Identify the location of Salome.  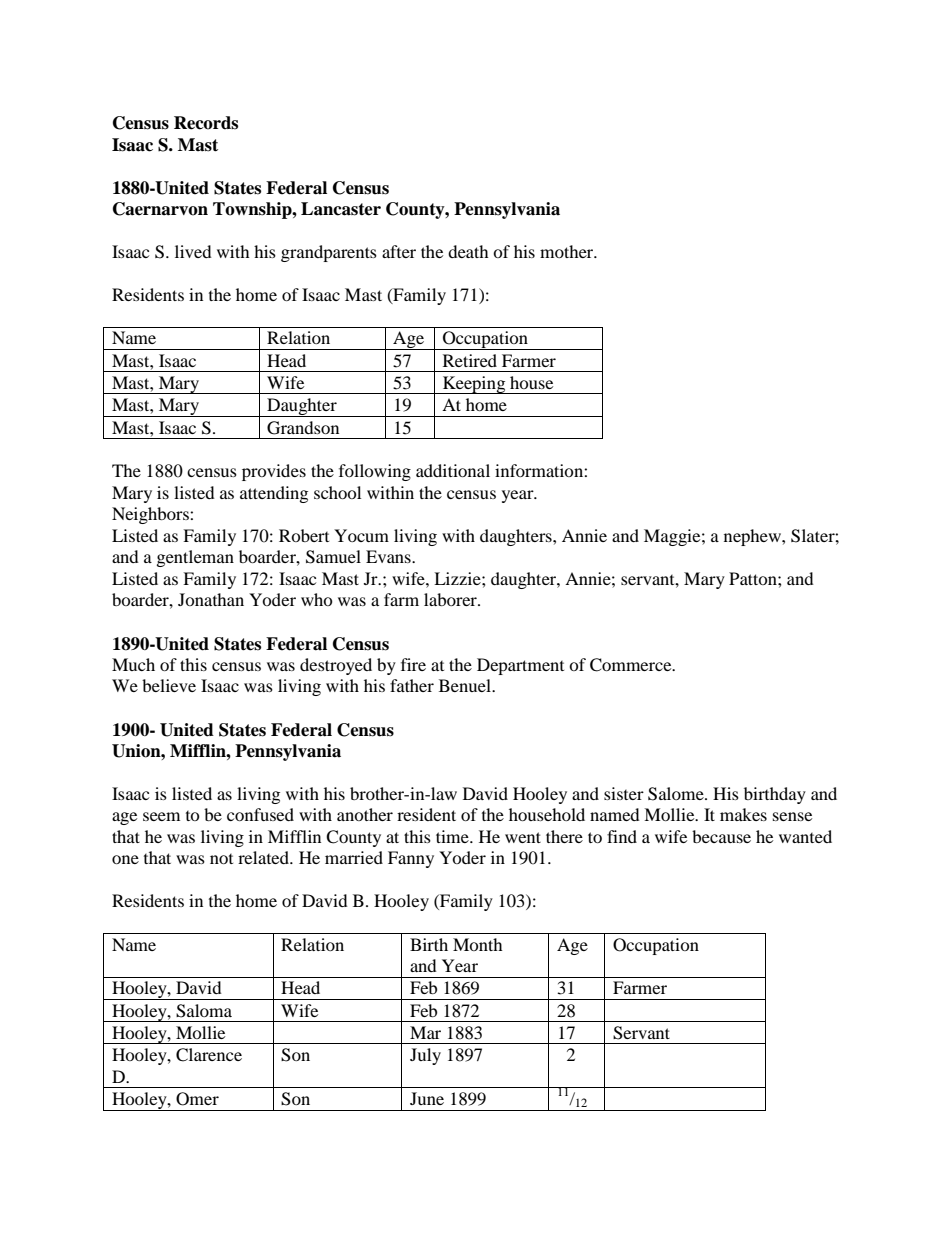
(677, 794).
